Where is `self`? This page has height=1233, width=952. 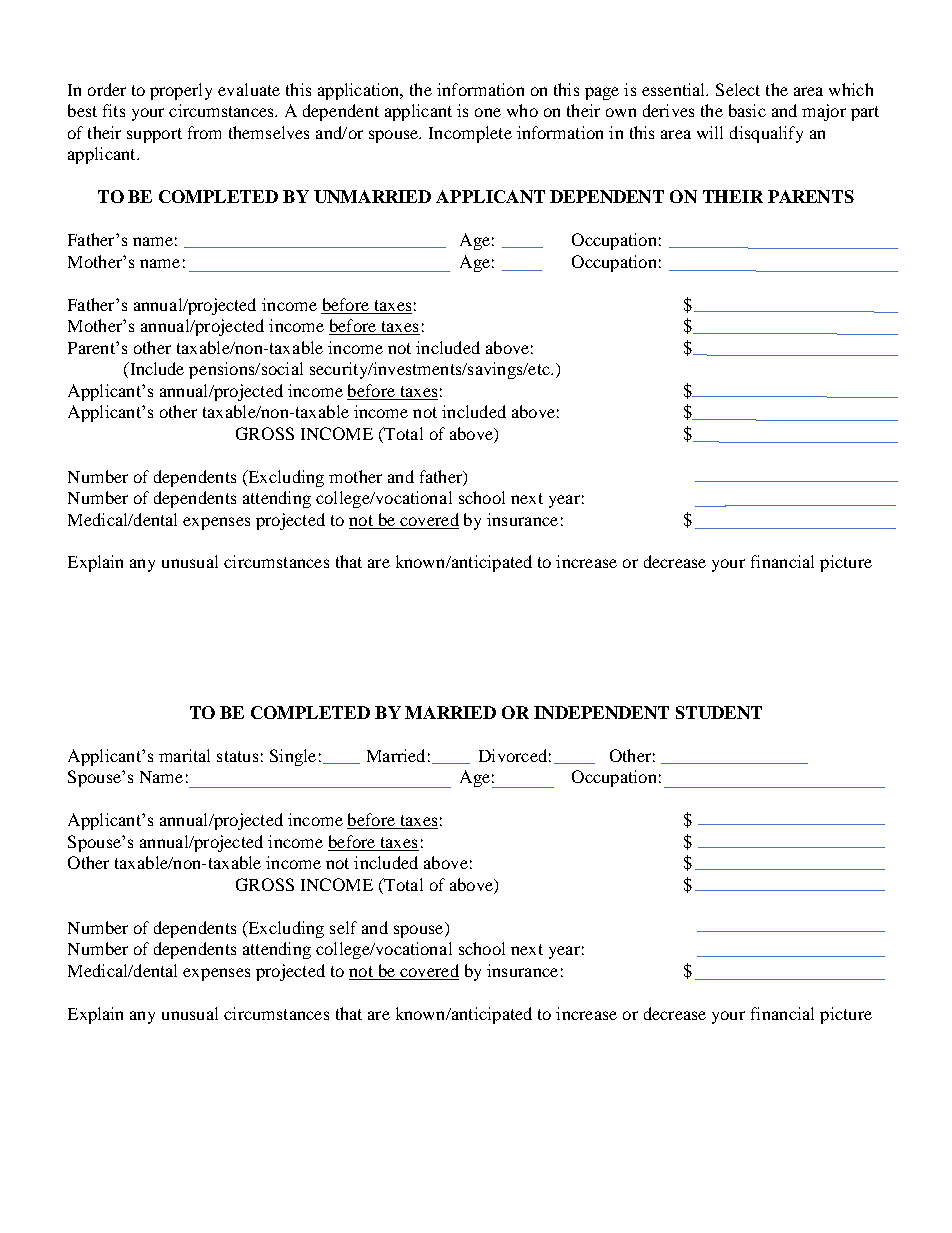 self is located at coordinates (343, 927).
